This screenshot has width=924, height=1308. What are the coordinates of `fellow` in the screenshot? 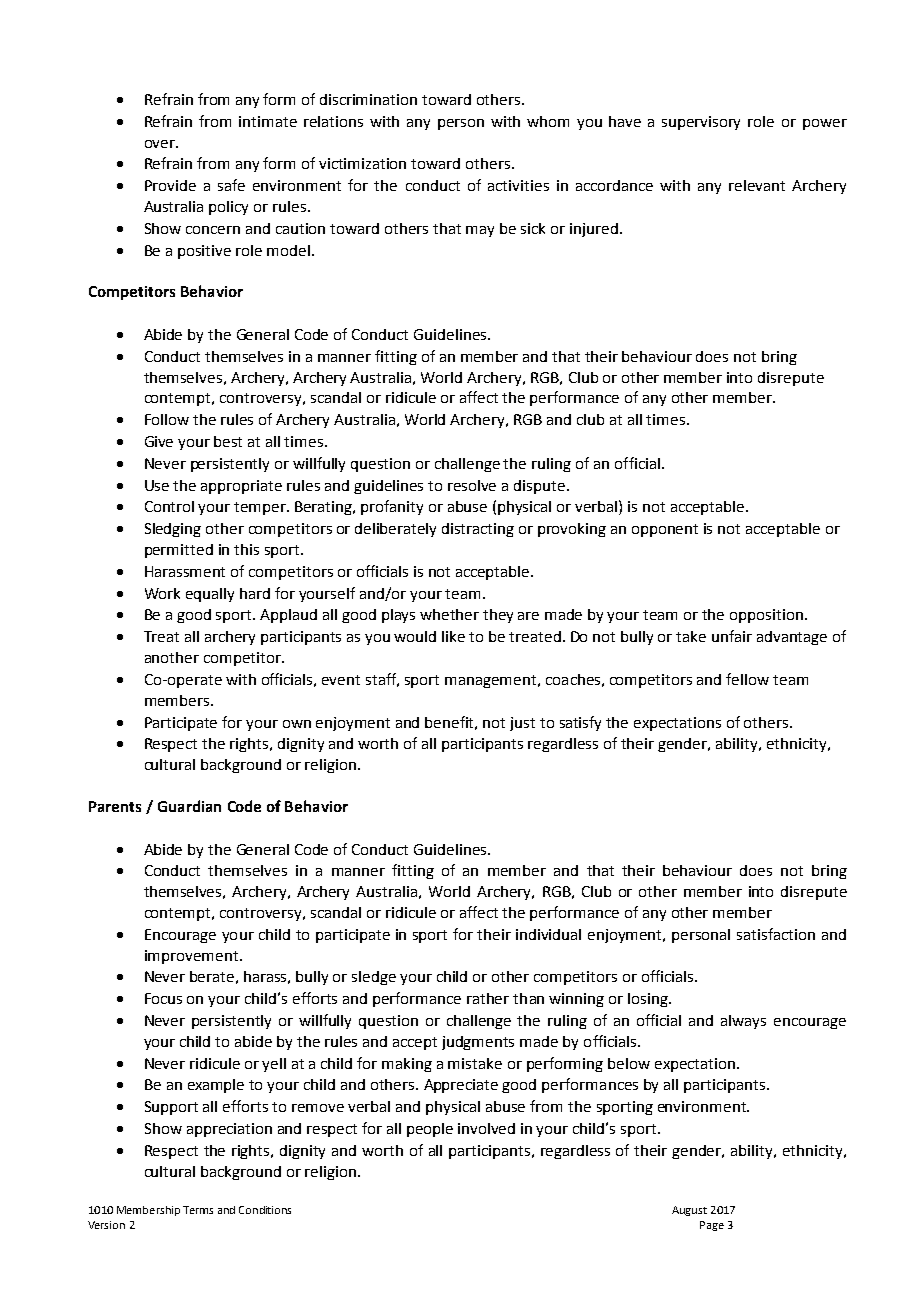 It's located at (747, 679).
